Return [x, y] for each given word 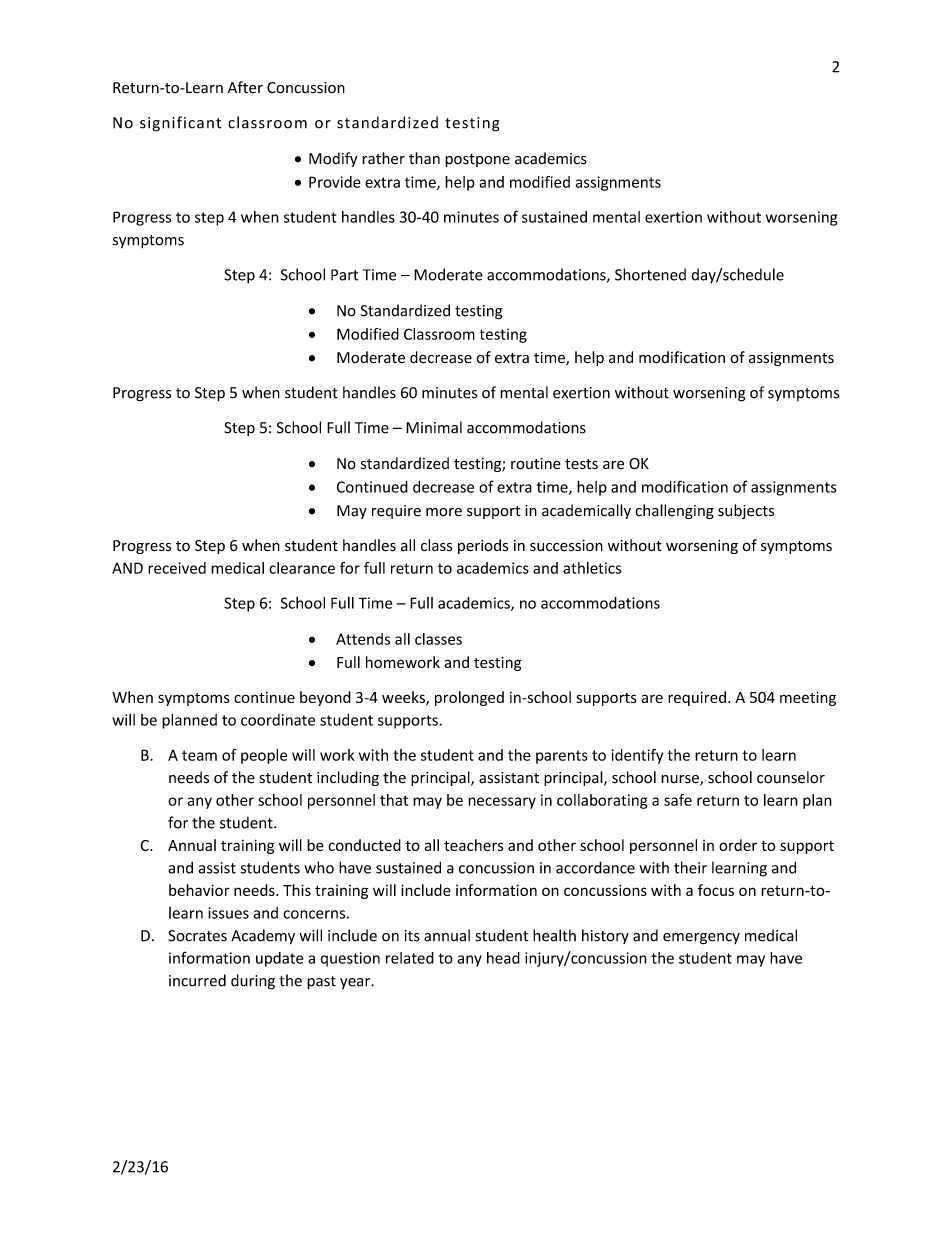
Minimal [434, 427]
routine [536, 464]
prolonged [469, 698]
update [280, 959]
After [245, 87]
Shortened [650, 274]
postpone [477, 160]
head [503, 958]
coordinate [278, 720]
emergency [701, 939]
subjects [746, 511]
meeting [808, 698]
